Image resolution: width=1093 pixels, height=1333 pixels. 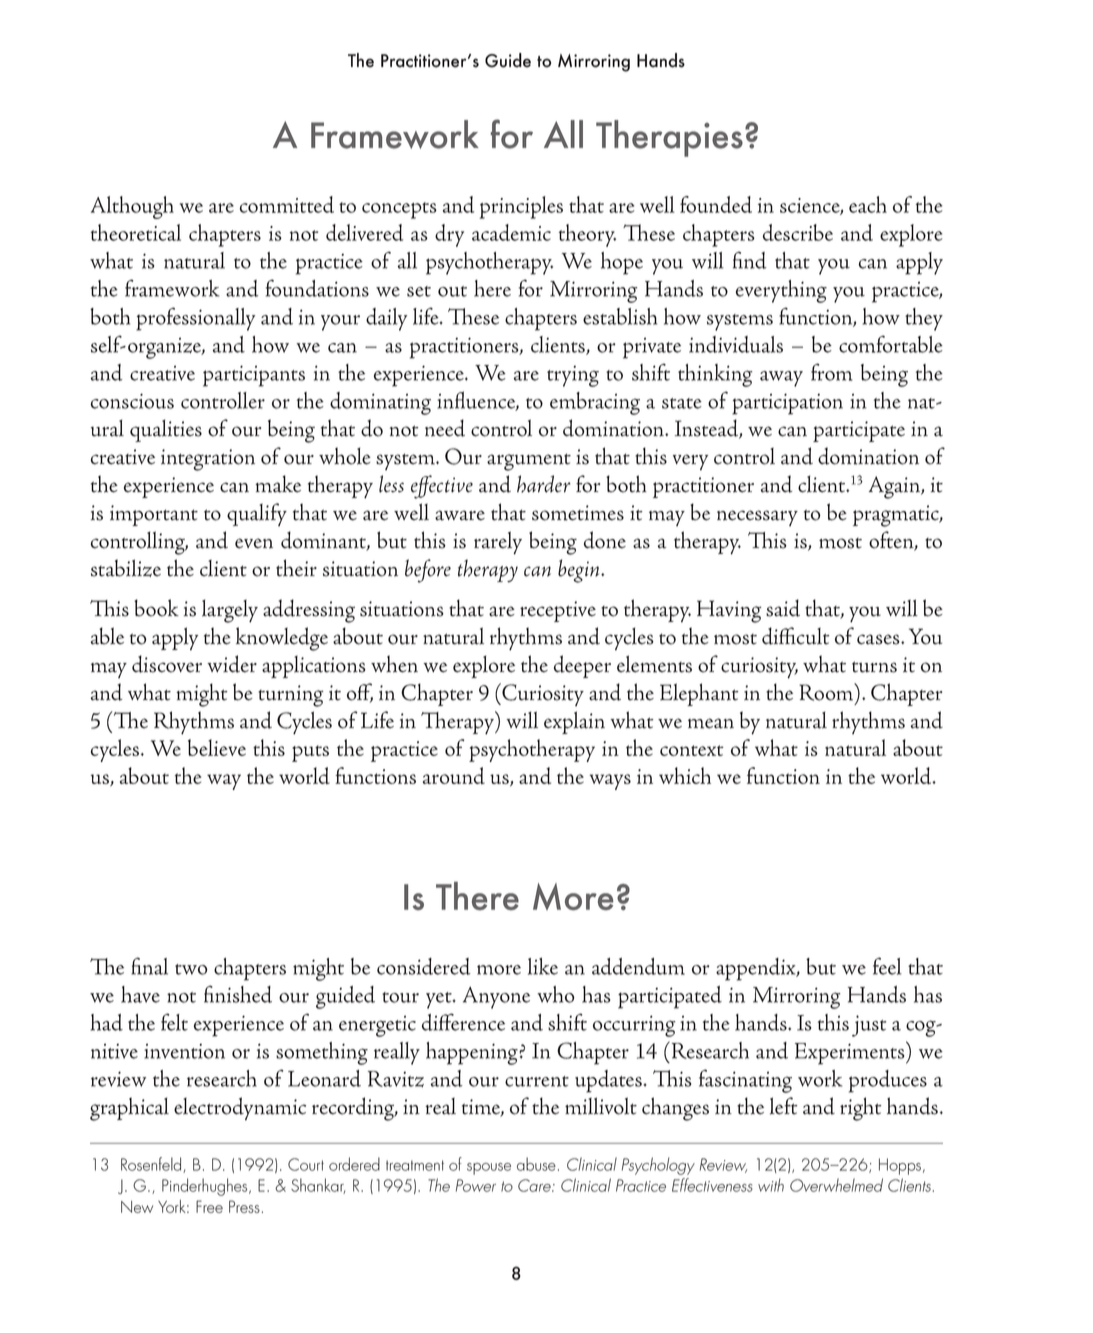 What do you see at coordinates (132, 207) in the screenshot?
I see `Although` at bounding box center [132, 207].
